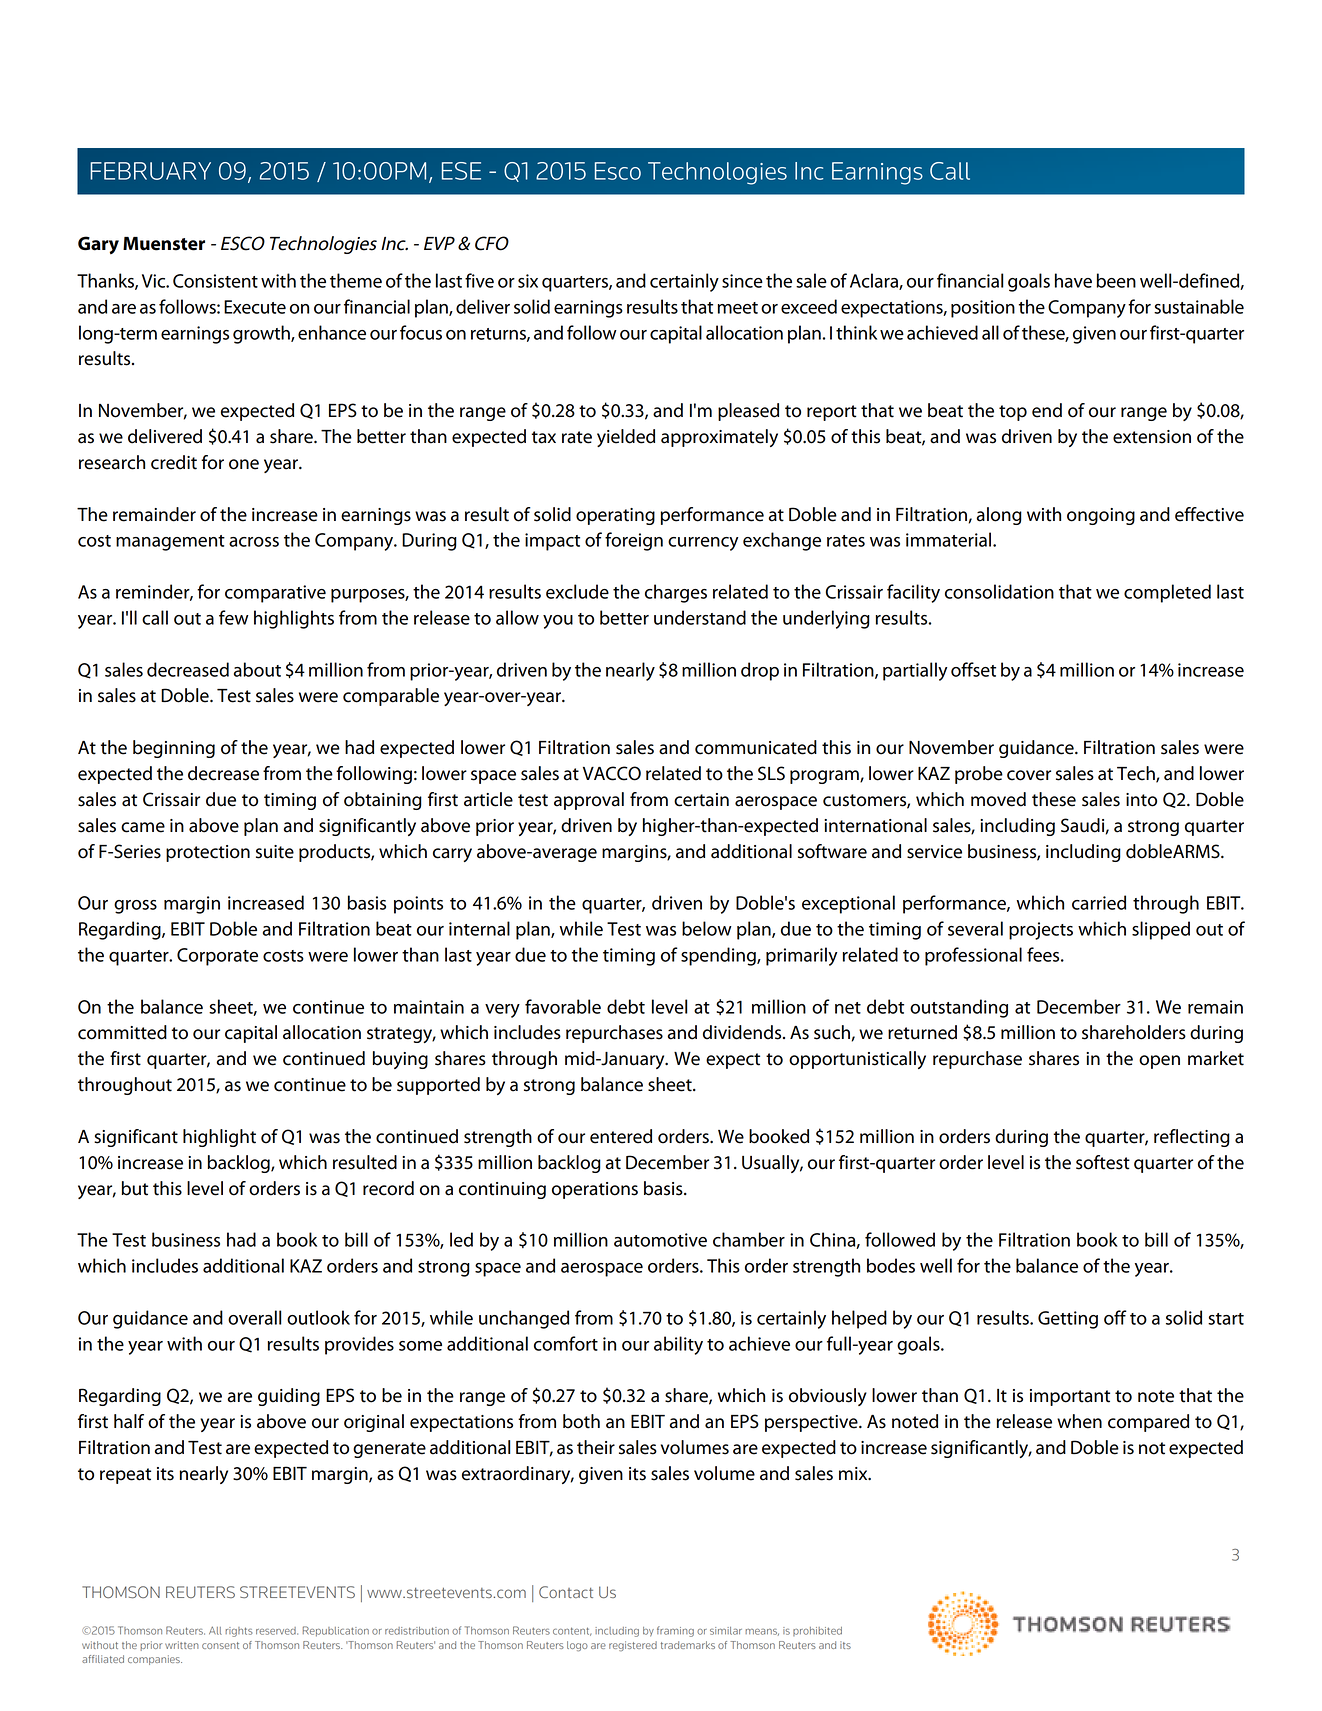 The width and height of the page is (1322, 1711). I want to click on below, so click(707, 928).
